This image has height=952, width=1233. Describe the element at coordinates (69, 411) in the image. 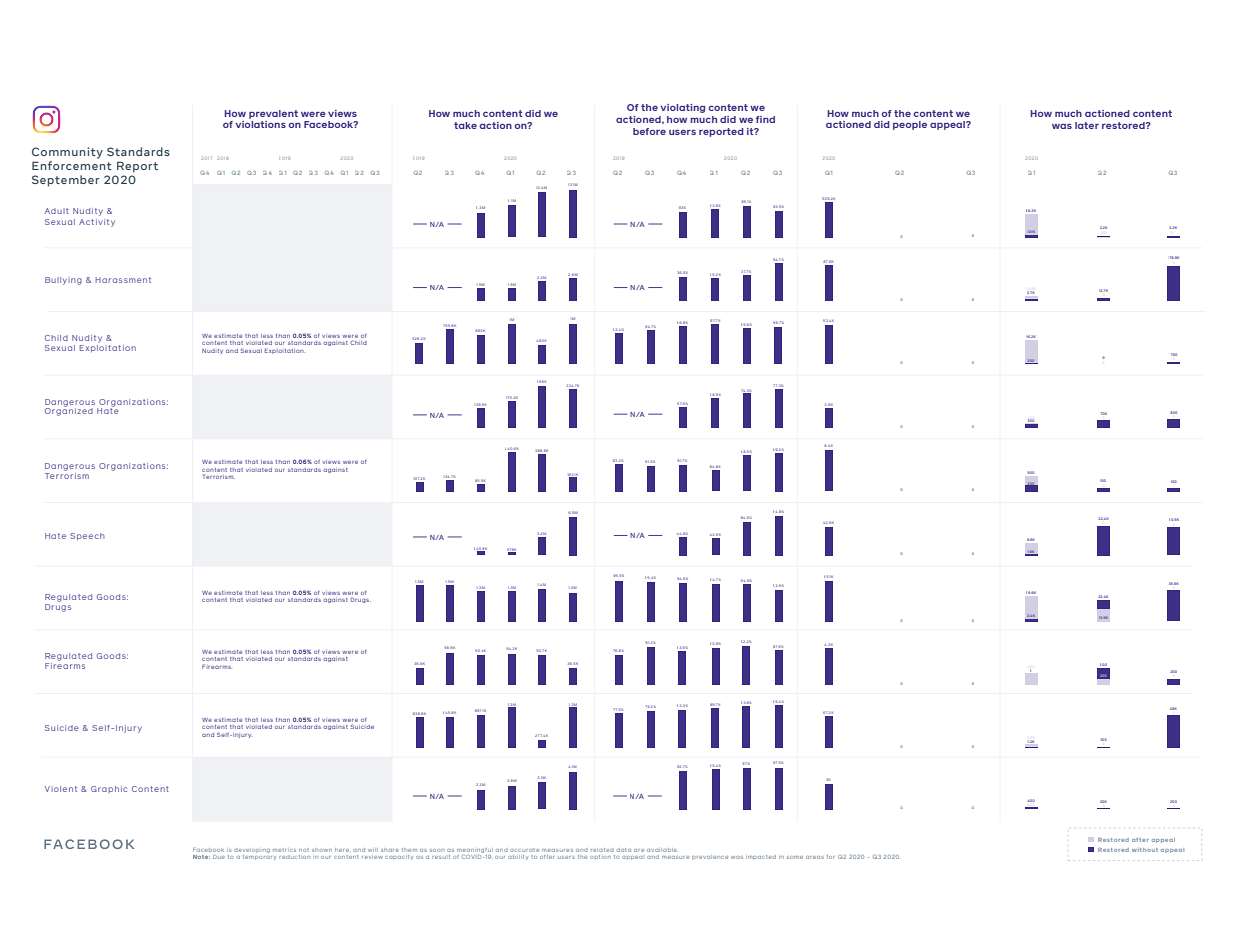

I see `Organized` at that location.
